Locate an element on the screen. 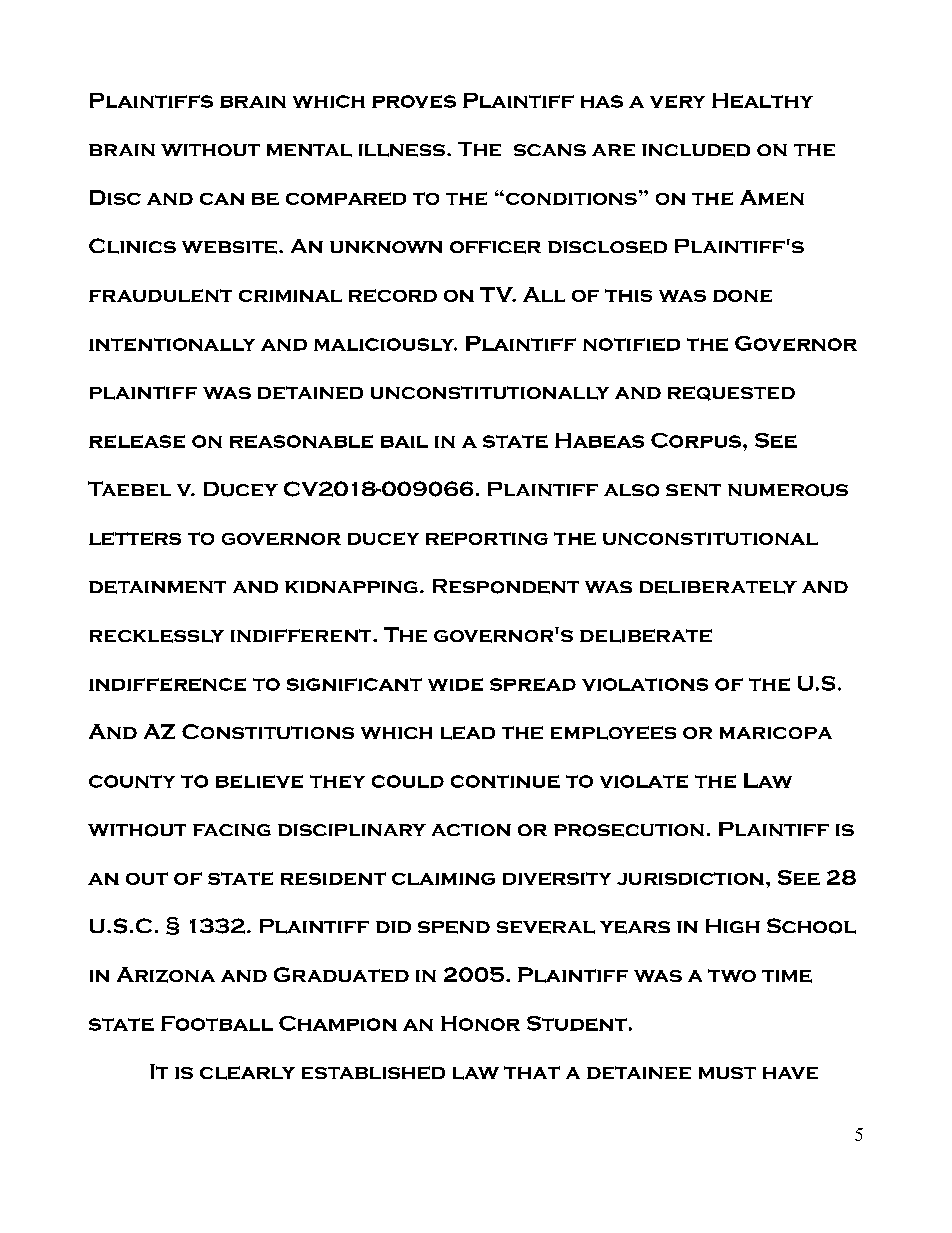 The width and height of the screenshot is (952, 1233). reporting is located at coordinates (487, 538).
